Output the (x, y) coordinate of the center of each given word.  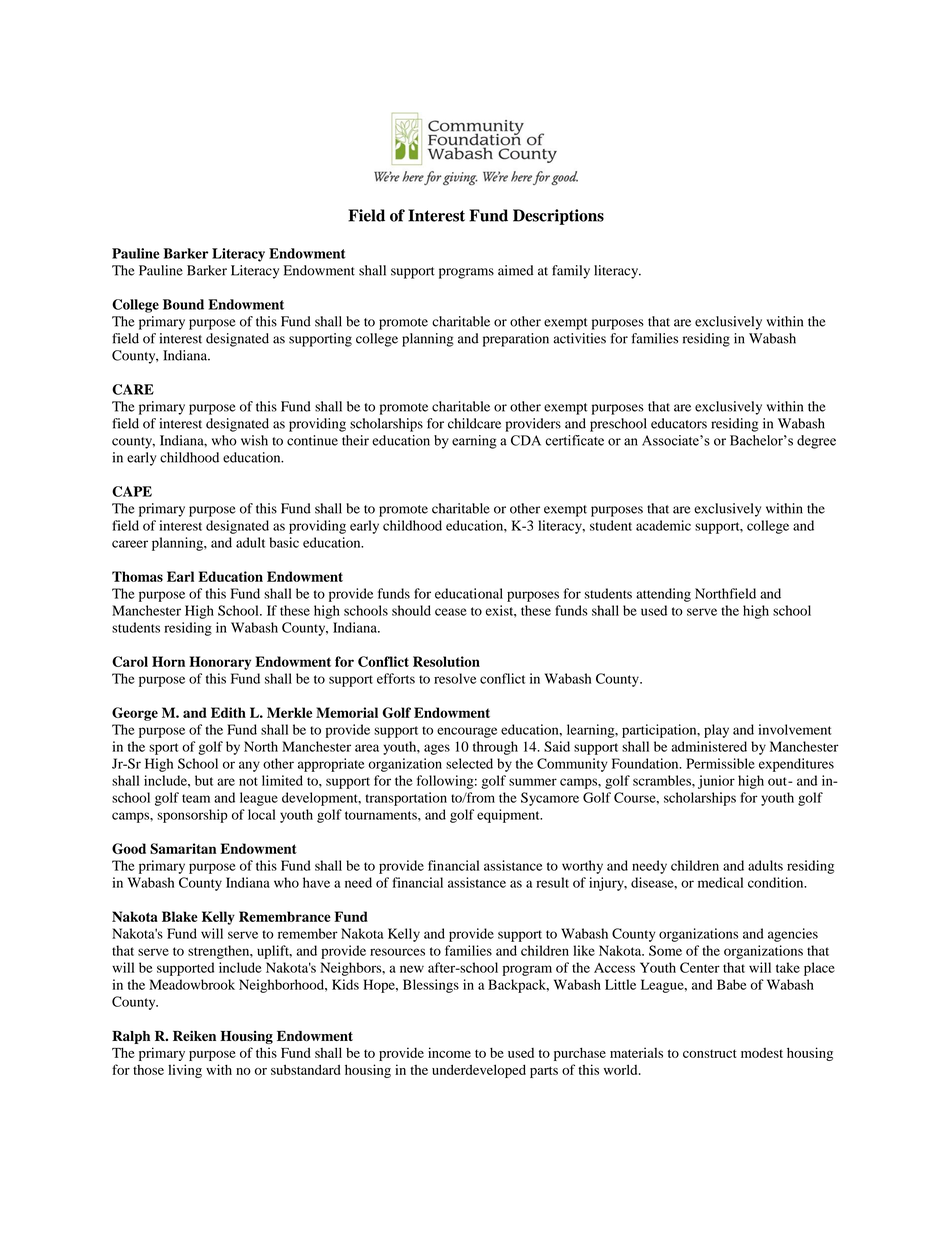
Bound (183, 304)
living (185, 1071)
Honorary (220, 663)
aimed (515, 270)
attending (663, 595)
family (571, 272)
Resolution (446, 661)
